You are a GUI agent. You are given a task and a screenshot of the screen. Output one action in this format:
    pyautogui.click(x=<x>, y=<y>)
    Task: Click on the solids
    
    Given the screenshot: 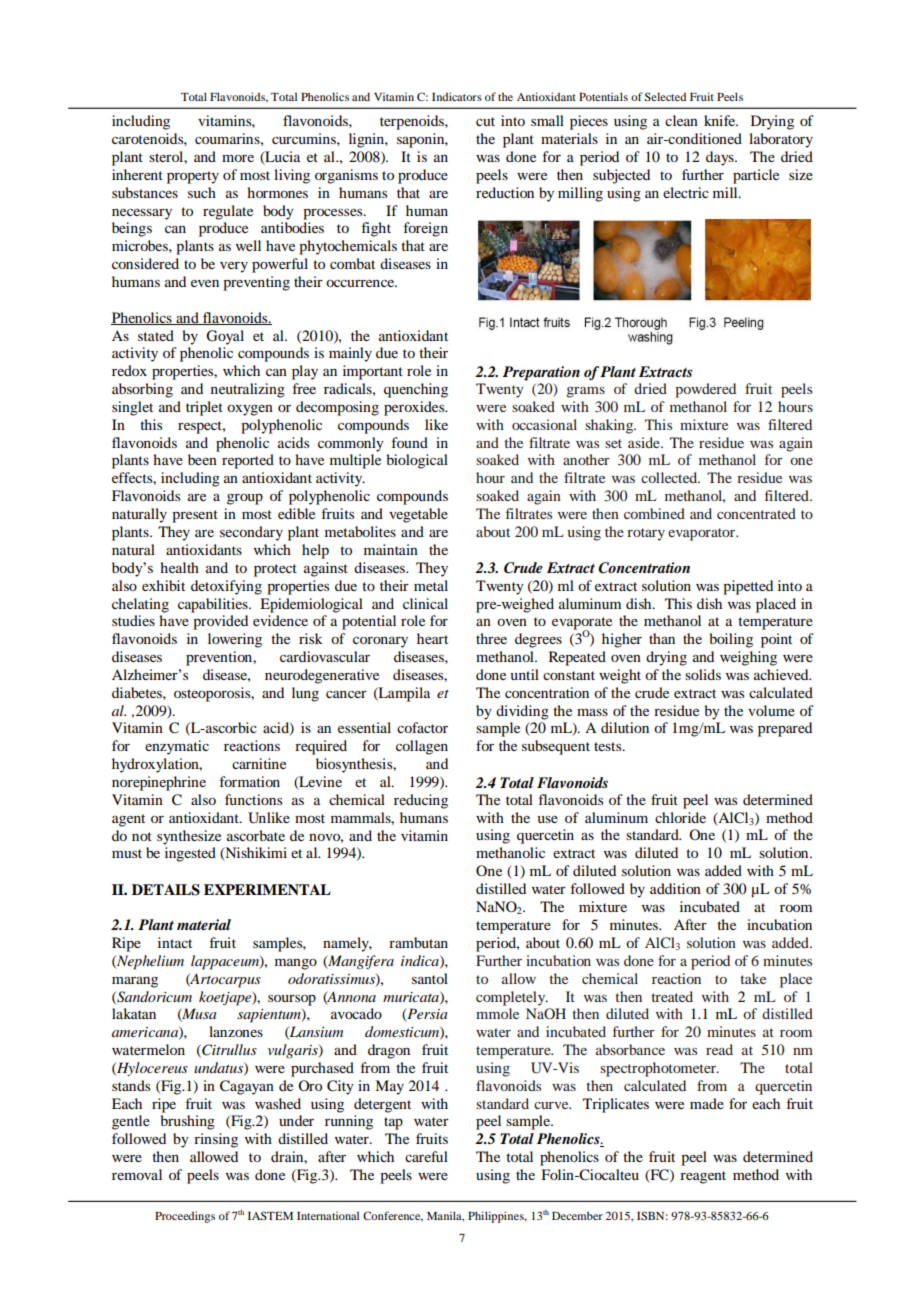 What is the action you would take?
    pyautogui.click(x=703, y=674)
